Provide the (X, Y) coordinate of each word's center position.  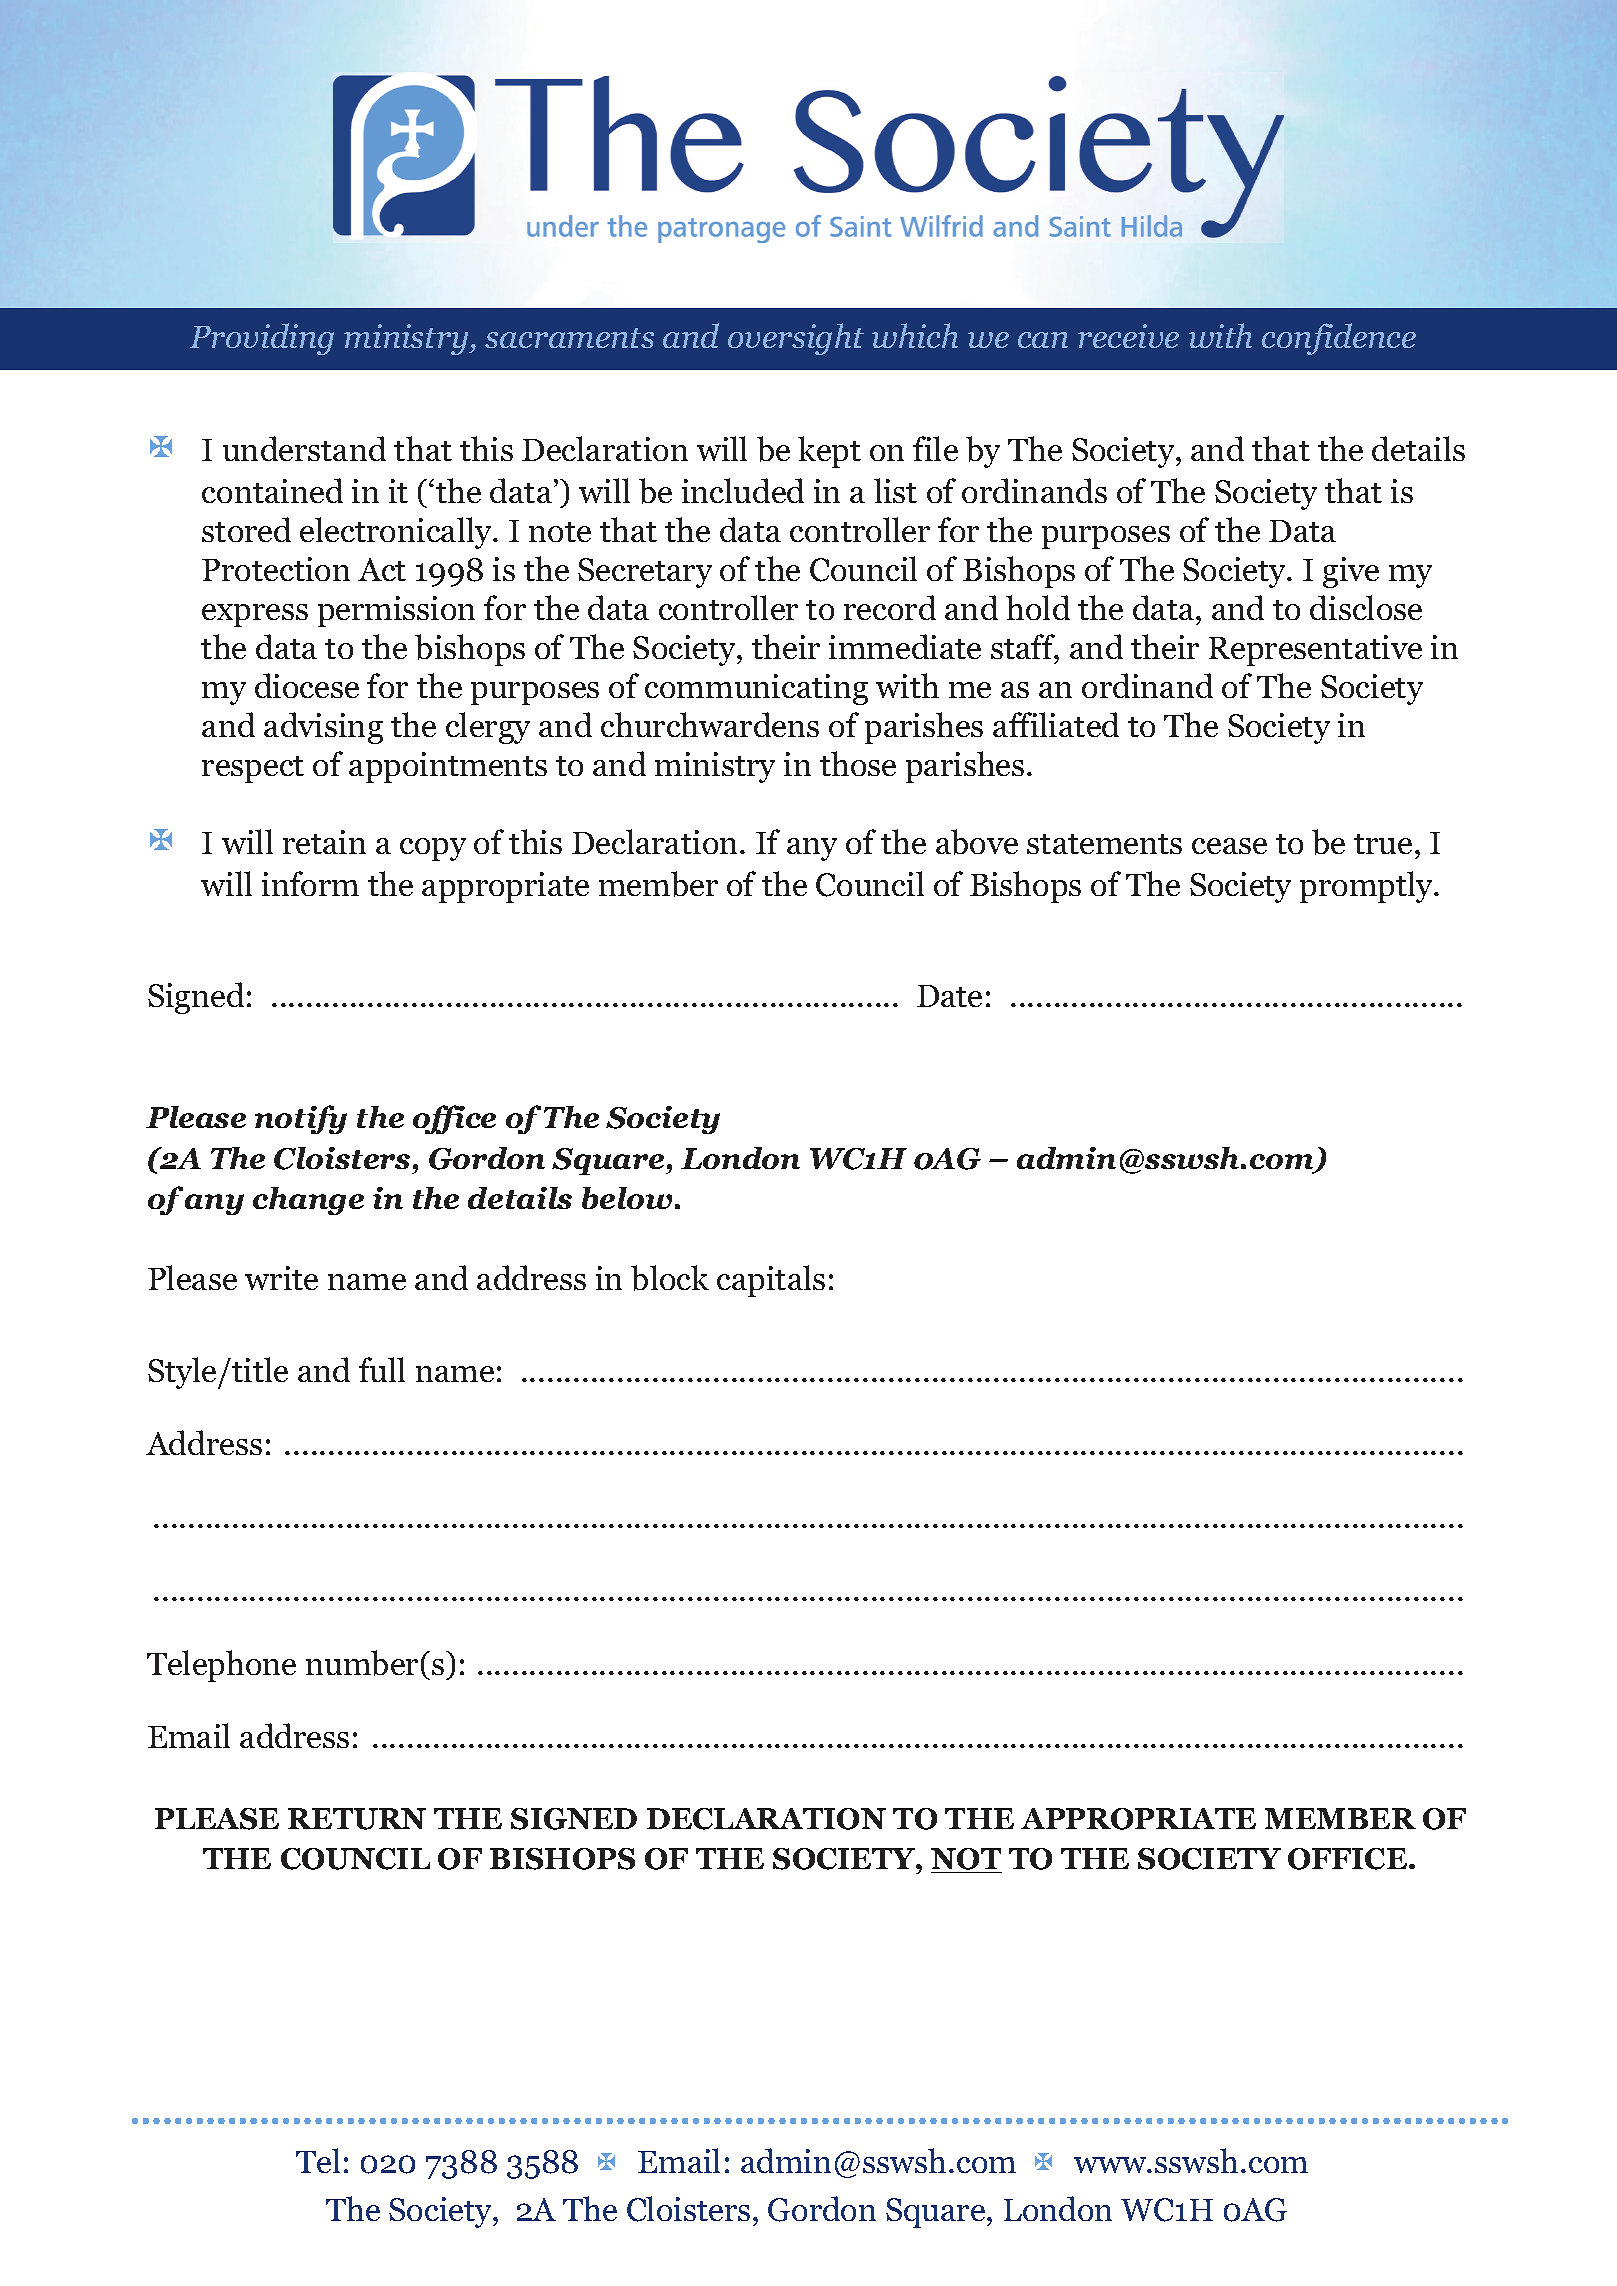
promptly (1368, 887)
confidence (1339, 339)
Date (949, 996)
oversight (796, 339)
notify (301, 1119)
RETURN (357, 1819)
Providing (262, 339)
